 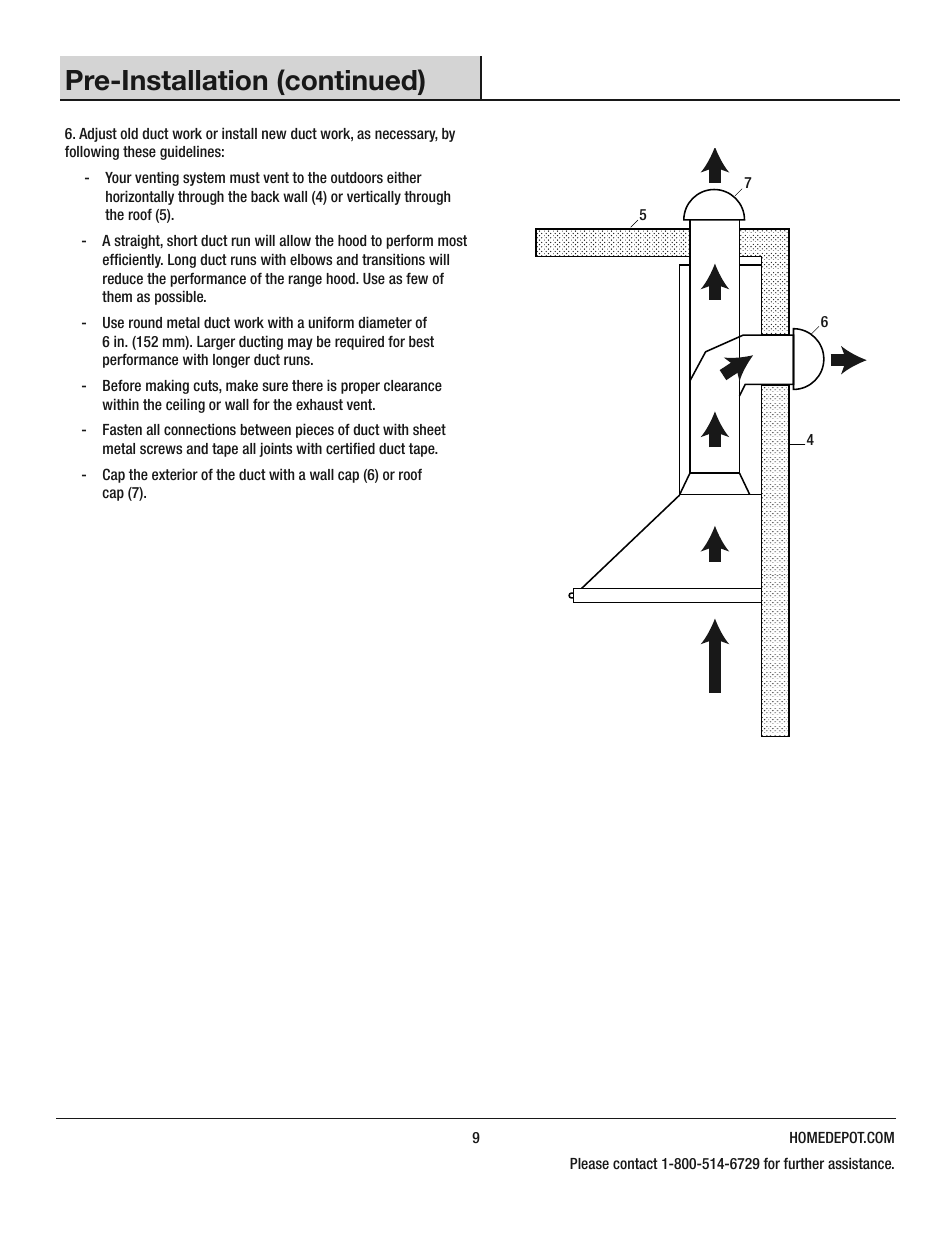 I want to click on joints, so click(x=275, y=449).
